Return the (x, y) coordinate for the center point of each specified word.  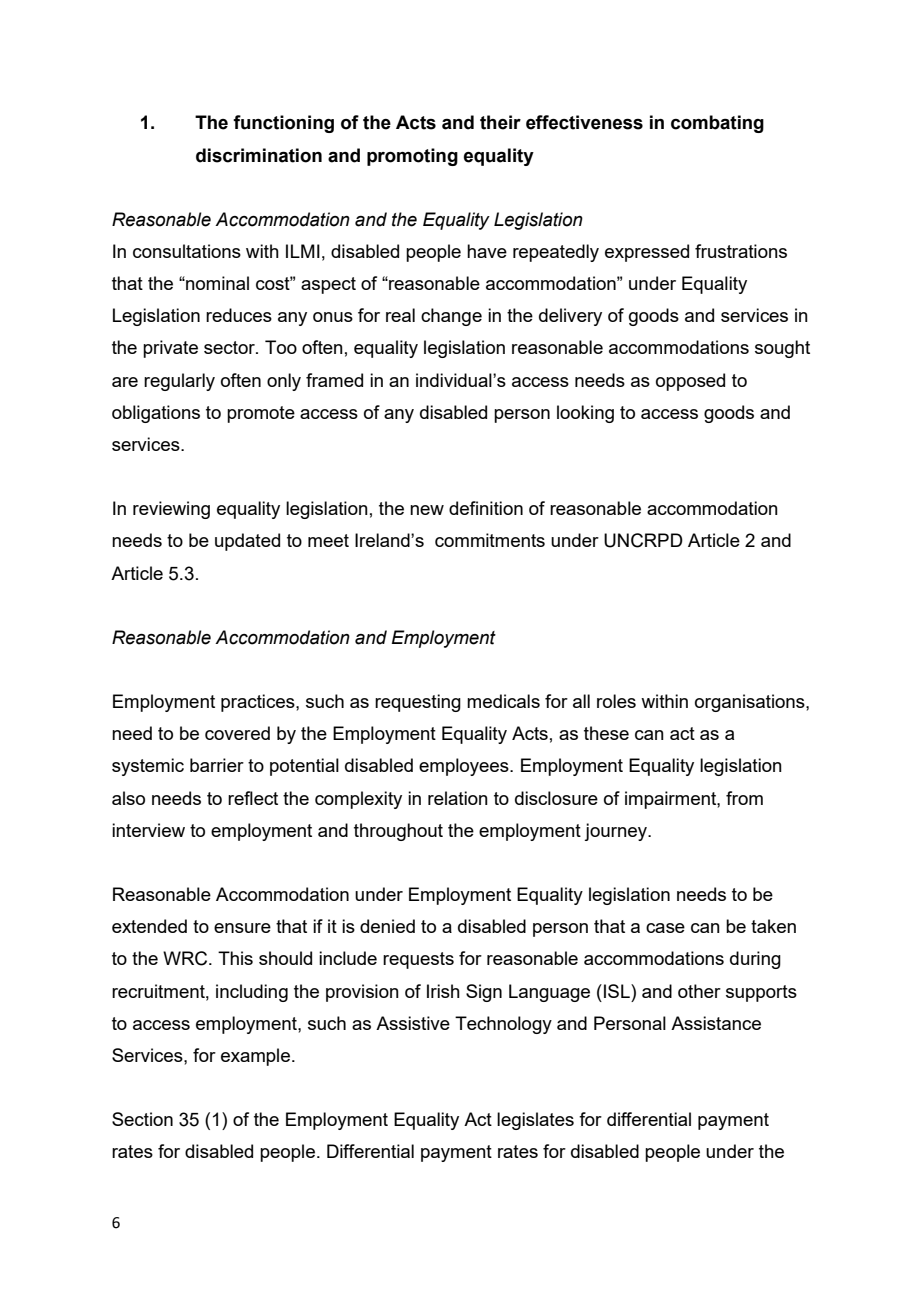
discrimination (259, 155)
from (744, 798)
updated (247, 542)
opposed (690, 382)
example (255, 1057)
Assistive (413, 1023)
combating (717, 124)
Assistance (716, 1023)
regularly (179, 382)
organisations (751, 703)
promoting (412, 157)
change (451, 317)
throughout (398, 832)
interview (148, 830)
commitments (490, 540)
